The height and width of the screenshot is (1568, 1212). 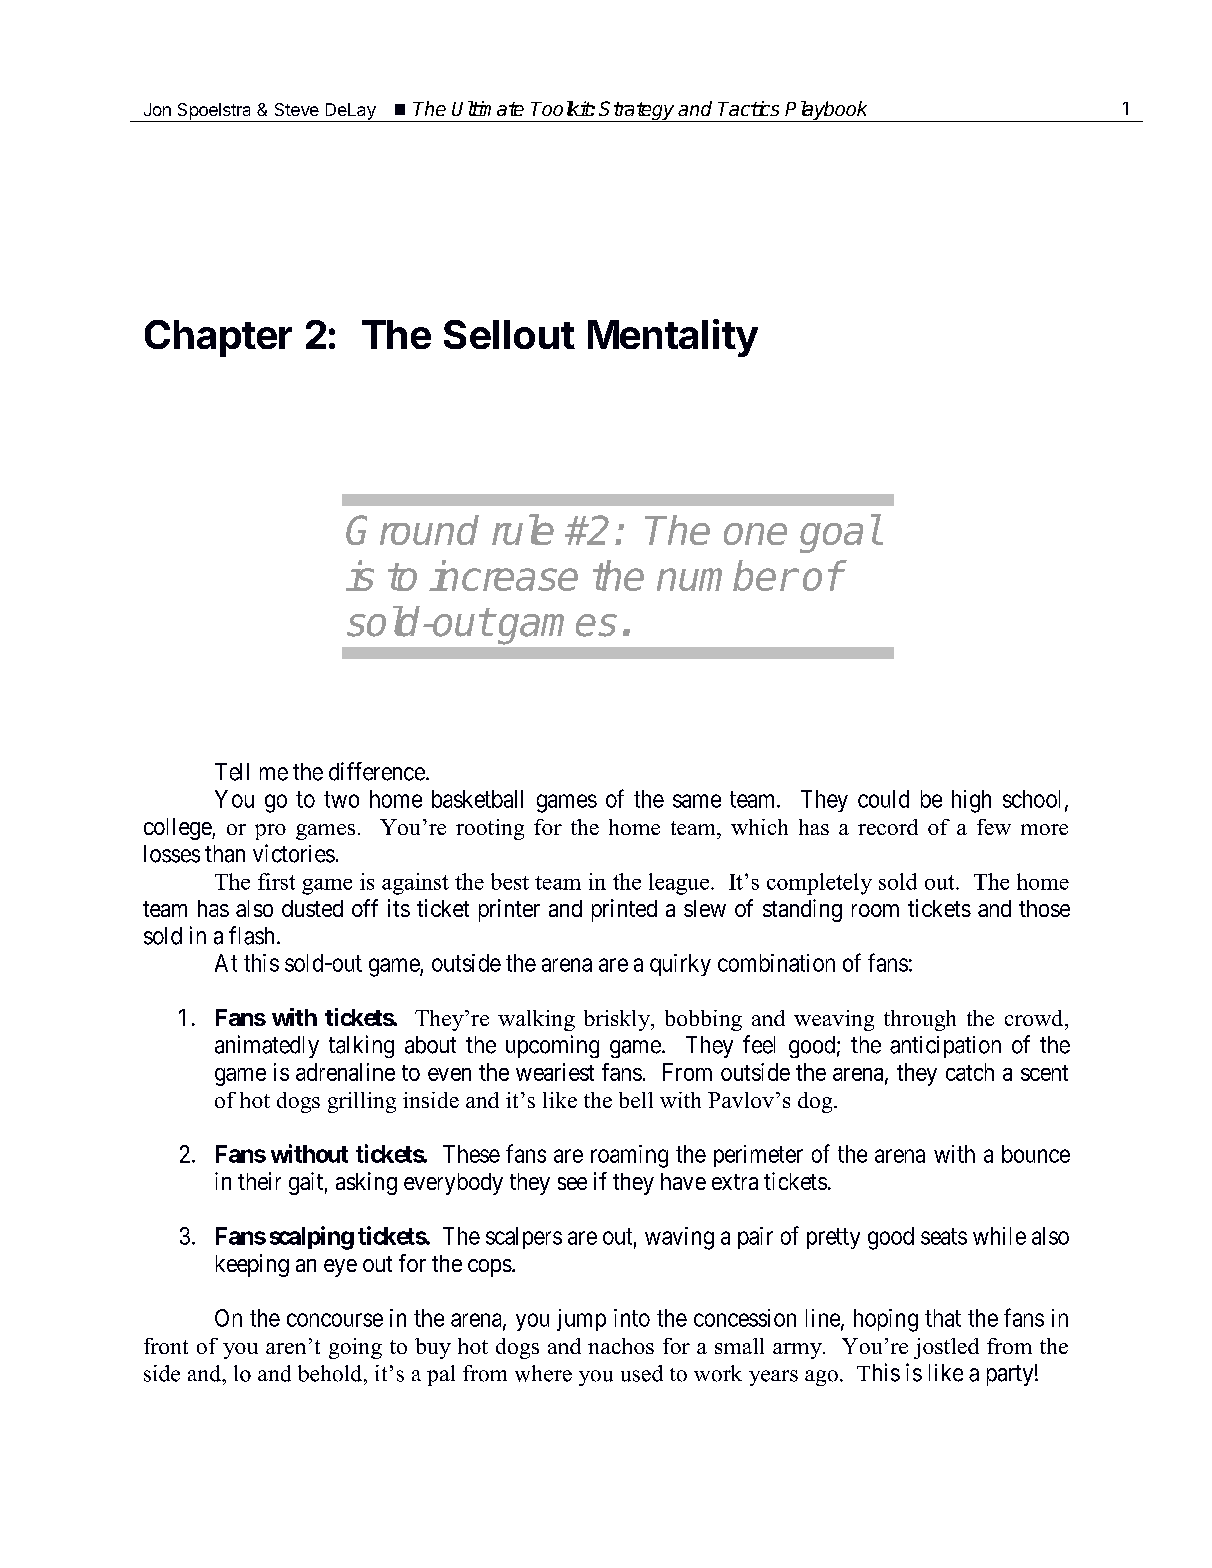 I want to click on jostled, so click(x=946, y=1348).
